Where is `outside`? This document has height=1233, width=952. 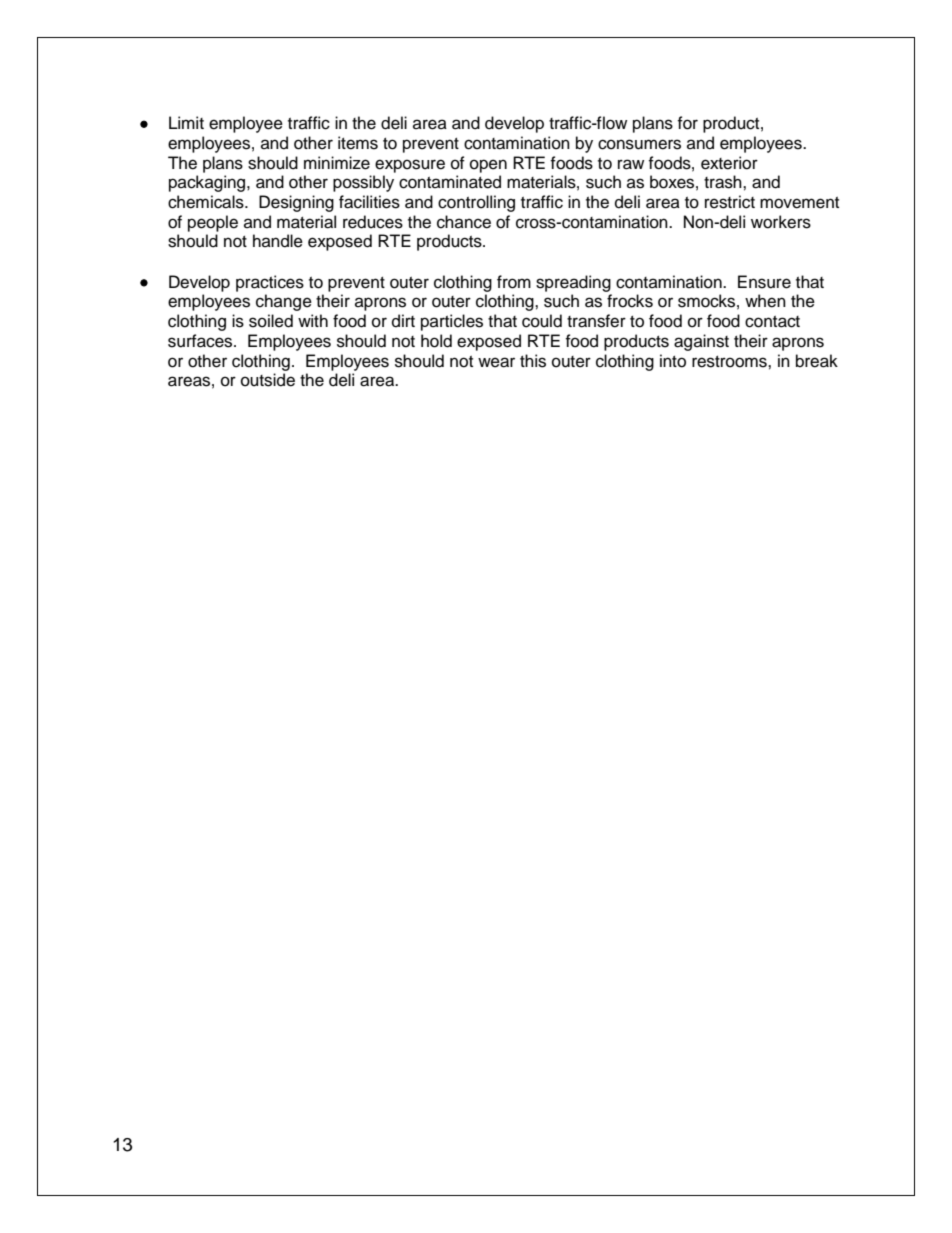
outside is located at coordinates (268, 380).
